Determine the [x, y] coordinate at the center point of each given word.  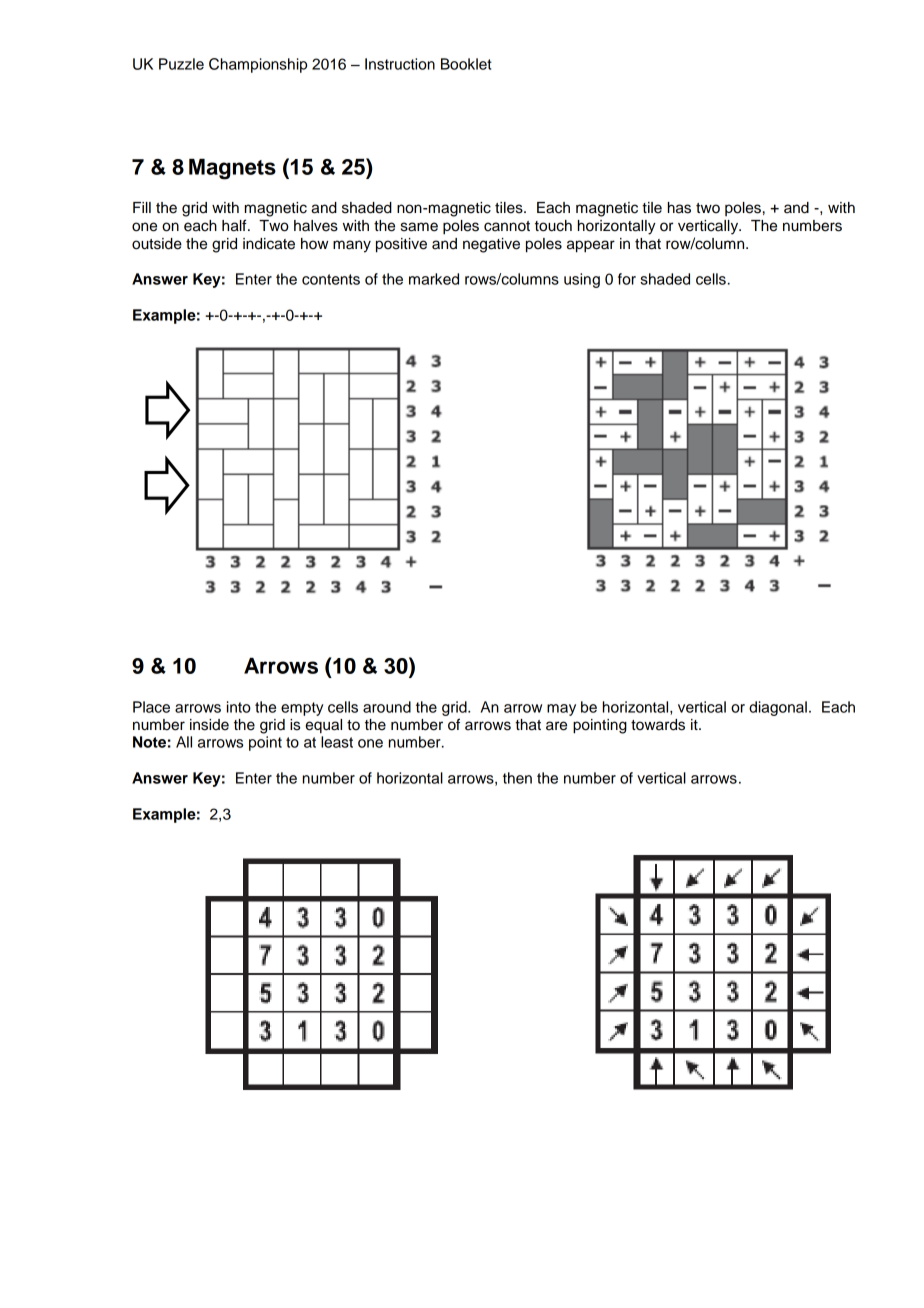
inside [209, 725]
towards [658, 725]
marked [434, 279]
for [627, 279]
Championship [258, 65]
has [679, 208]
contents [331, 279]
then [517, 778]
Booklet [466, 64]
